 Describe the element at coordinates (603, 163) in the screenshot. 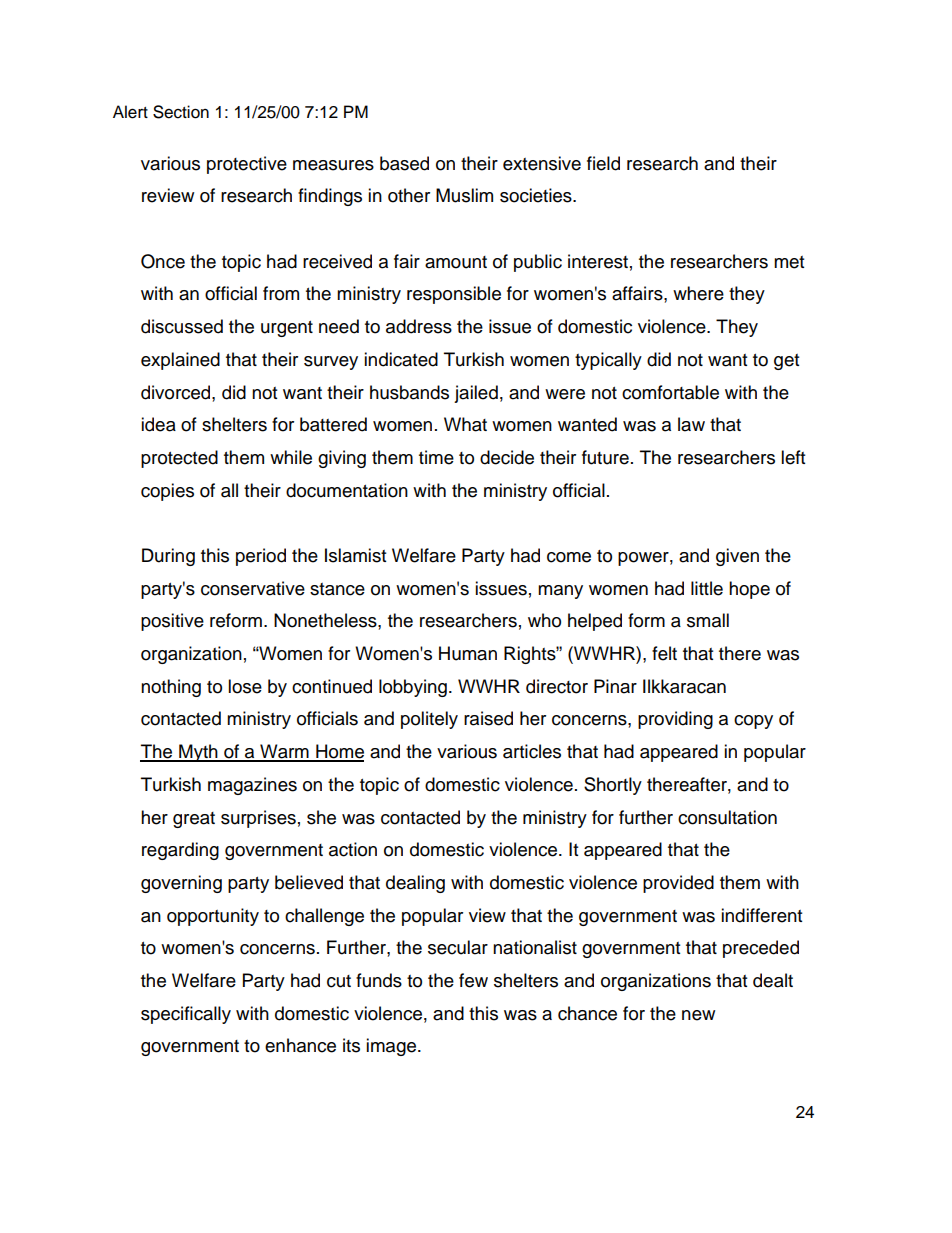

I see `field` at that location.
